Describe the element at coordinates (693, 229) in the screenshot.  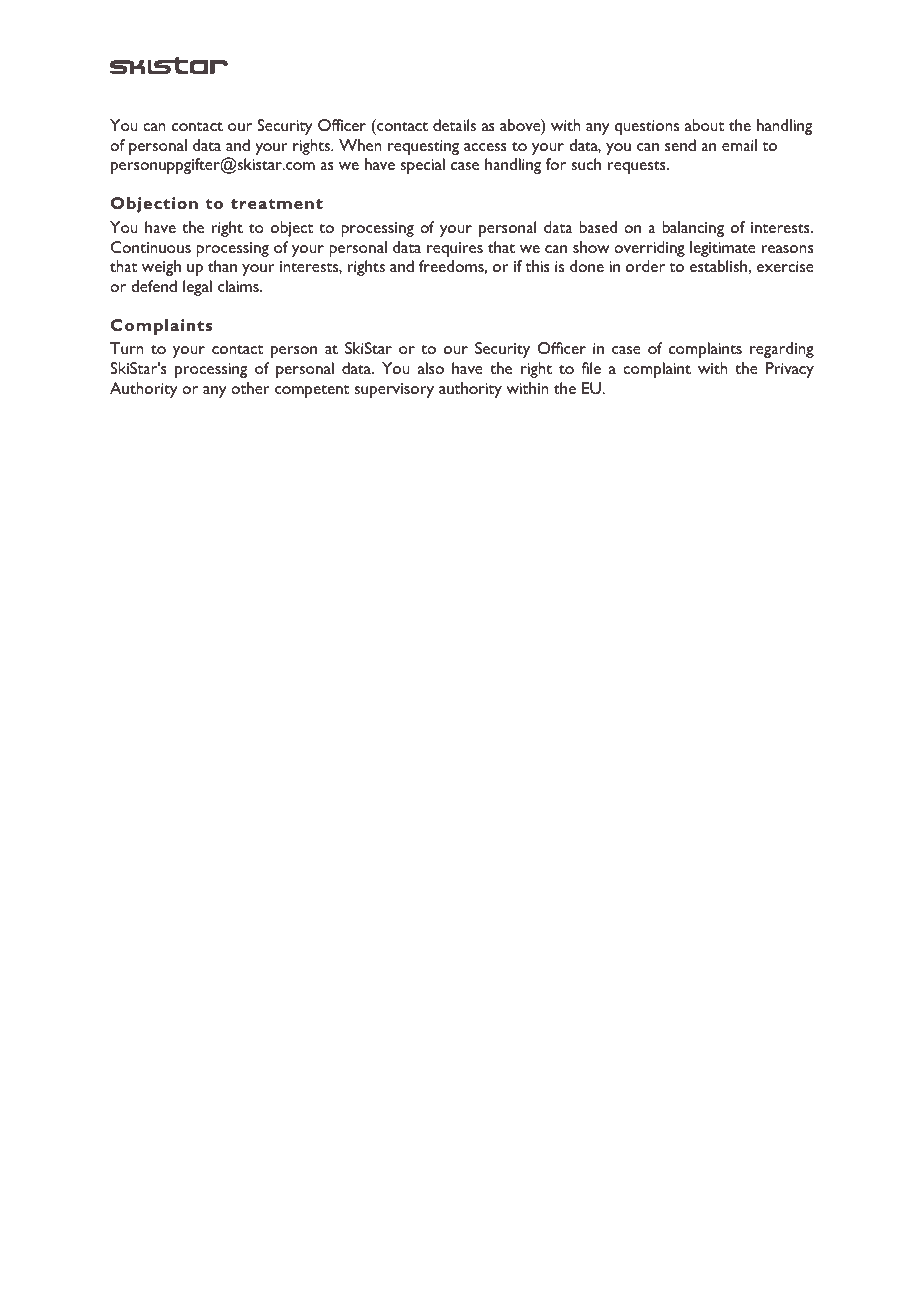
I see `balancing` at that location.
